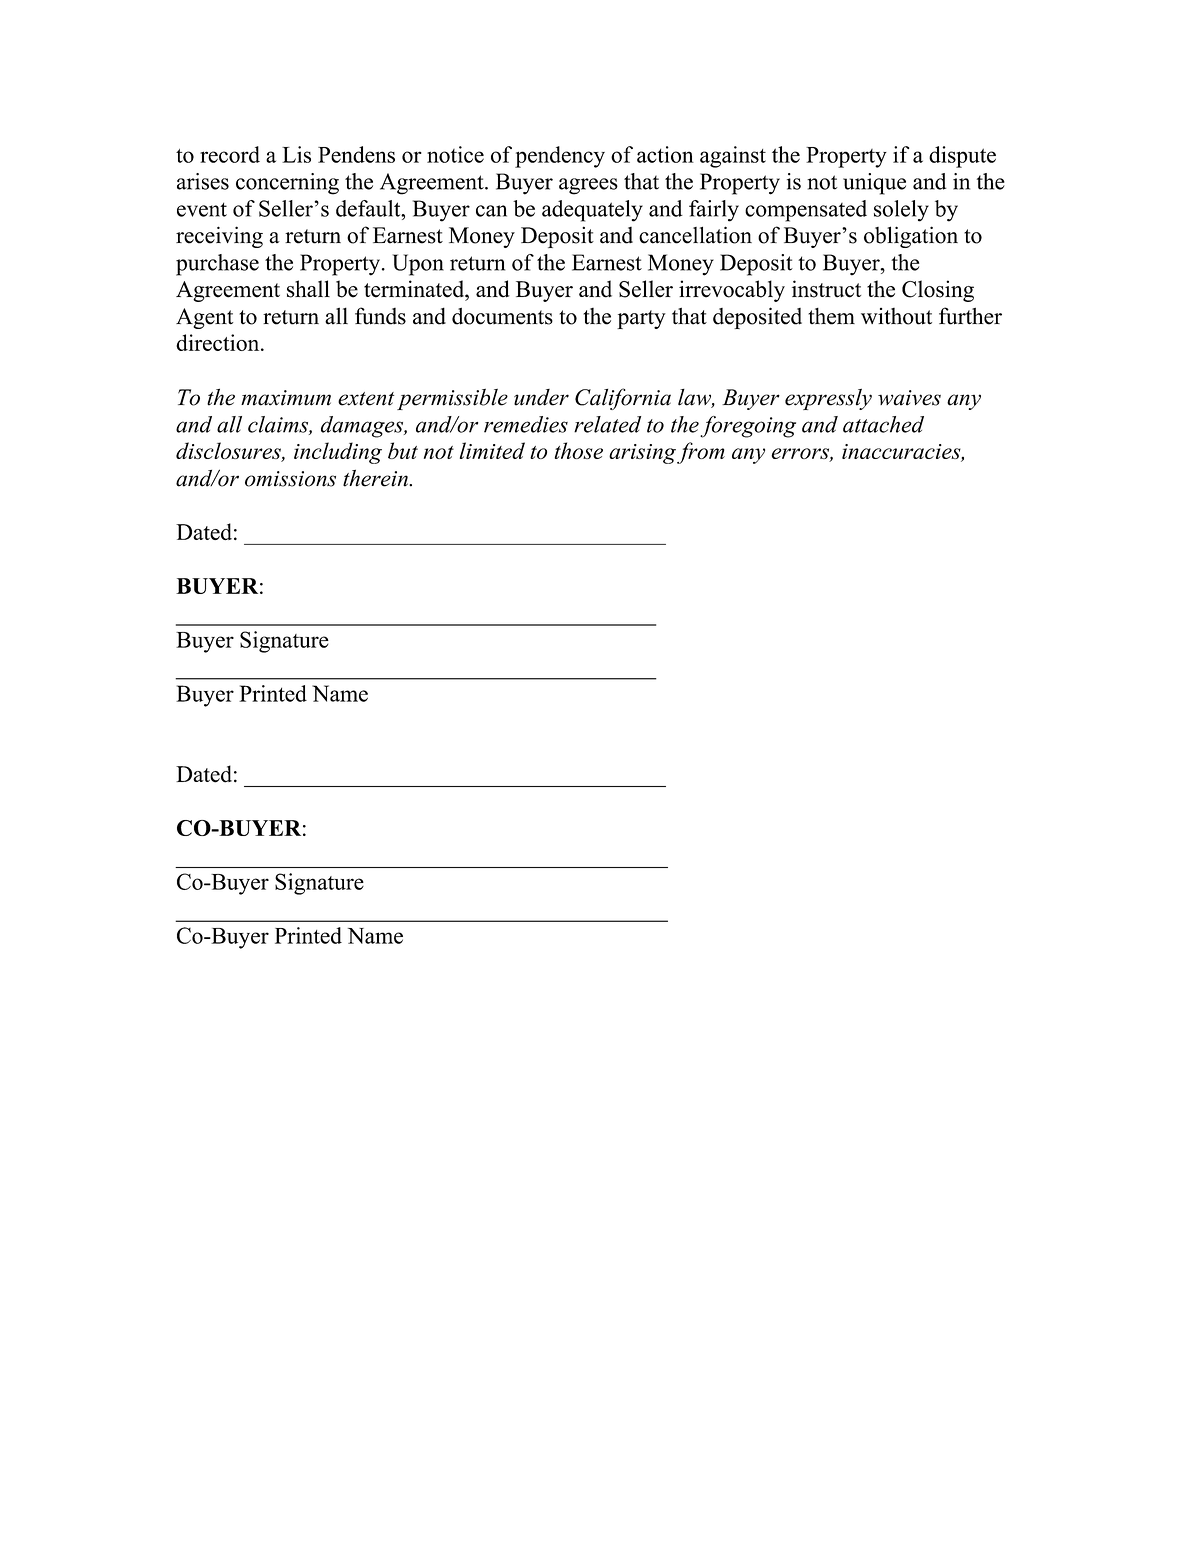  What do you see at coordinates (896, 316) in the page?
I see `without` at bounding box center [896, 316].
